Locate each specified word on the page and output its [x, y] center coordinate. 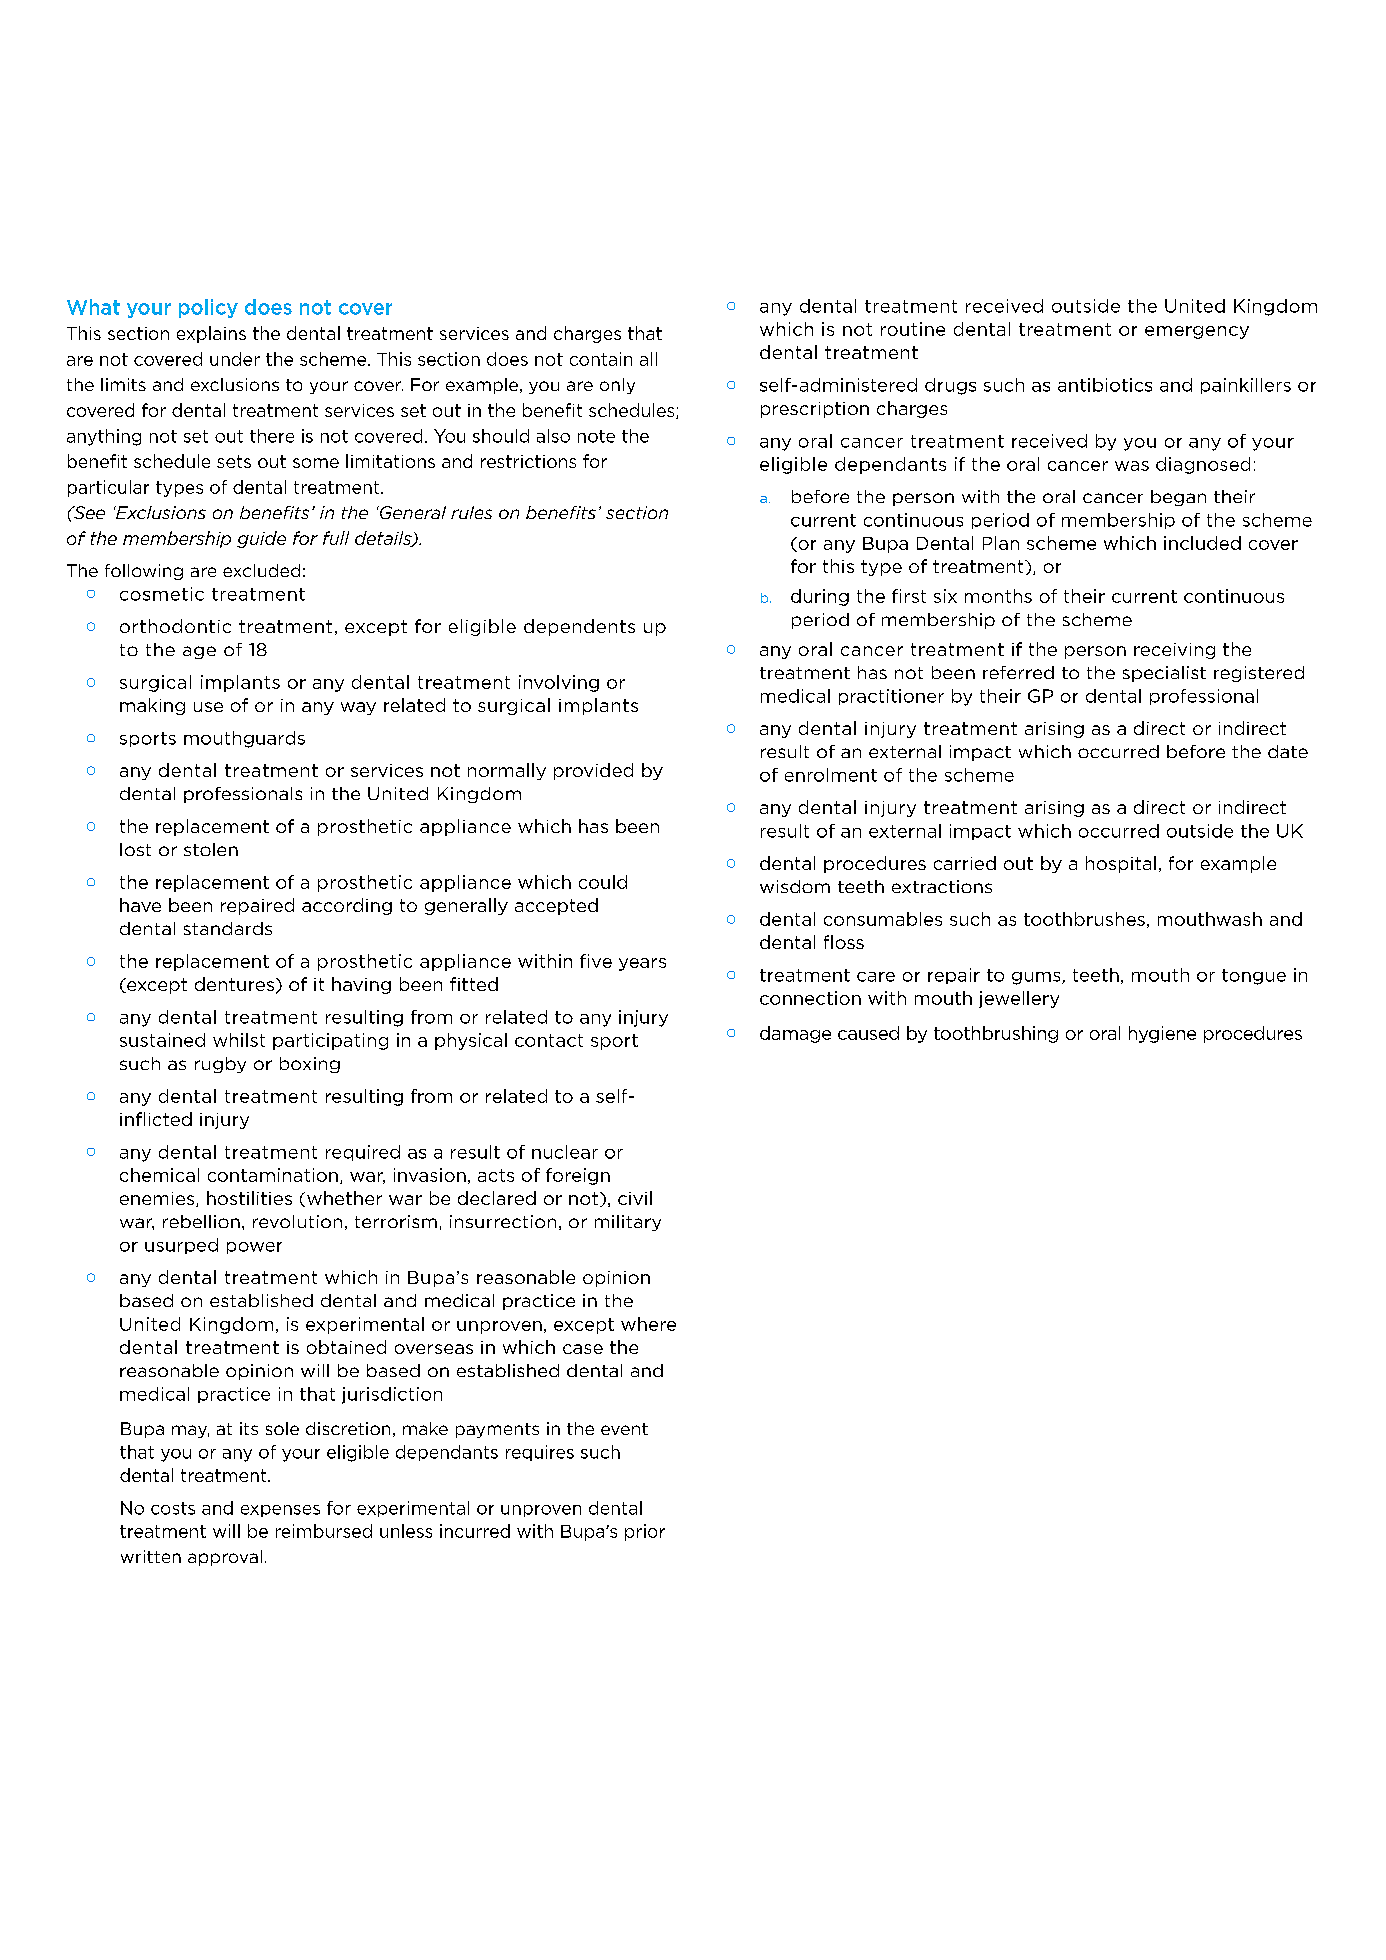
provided [593, 771]
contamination [273, 1175]
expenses [280, 1511]
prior [645, 1532]
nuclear [565, 1152]
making [152, 706]
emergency [1197, 332]
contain [601, 359]
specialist [1164, 674]
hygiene [1162, 1034]
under [235, 359]
